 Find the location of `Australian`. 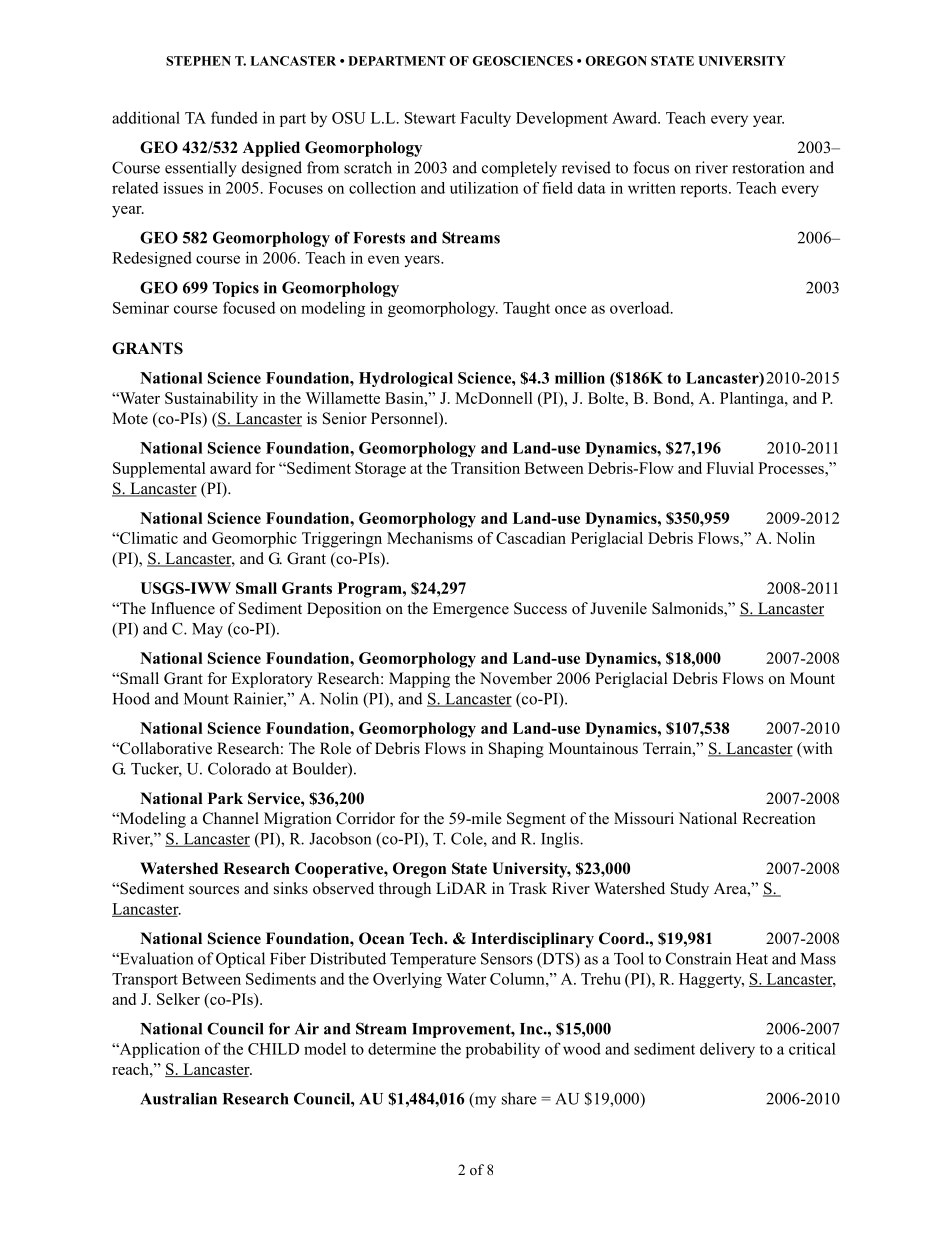

Australian is located at coordinates (178, 1098).
